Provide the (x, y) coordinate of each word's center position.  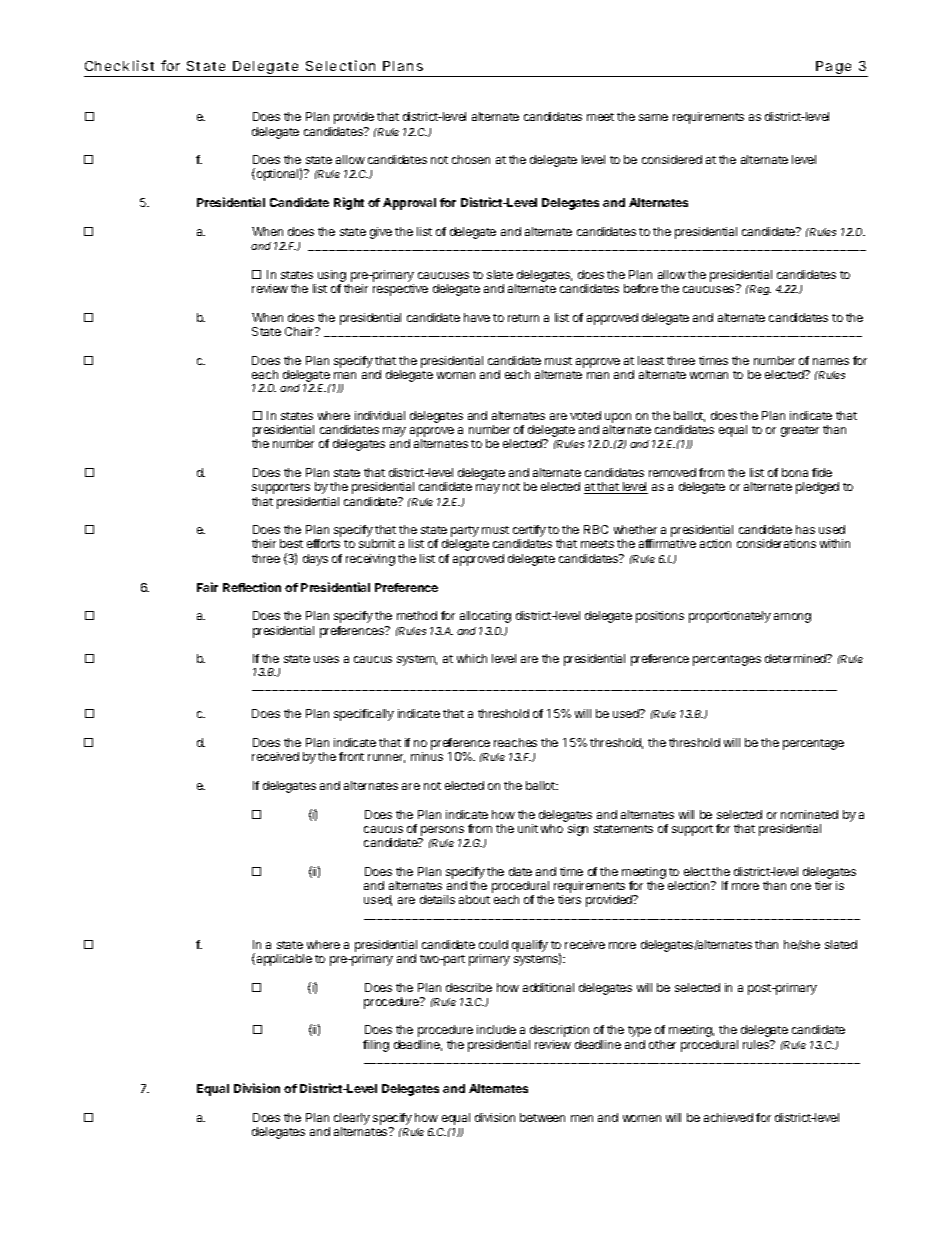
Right (349, 203)
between (542, 1117)
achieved (728, 1117)
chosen (471, 159)
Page (834, 69)
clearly (352, 1120)
